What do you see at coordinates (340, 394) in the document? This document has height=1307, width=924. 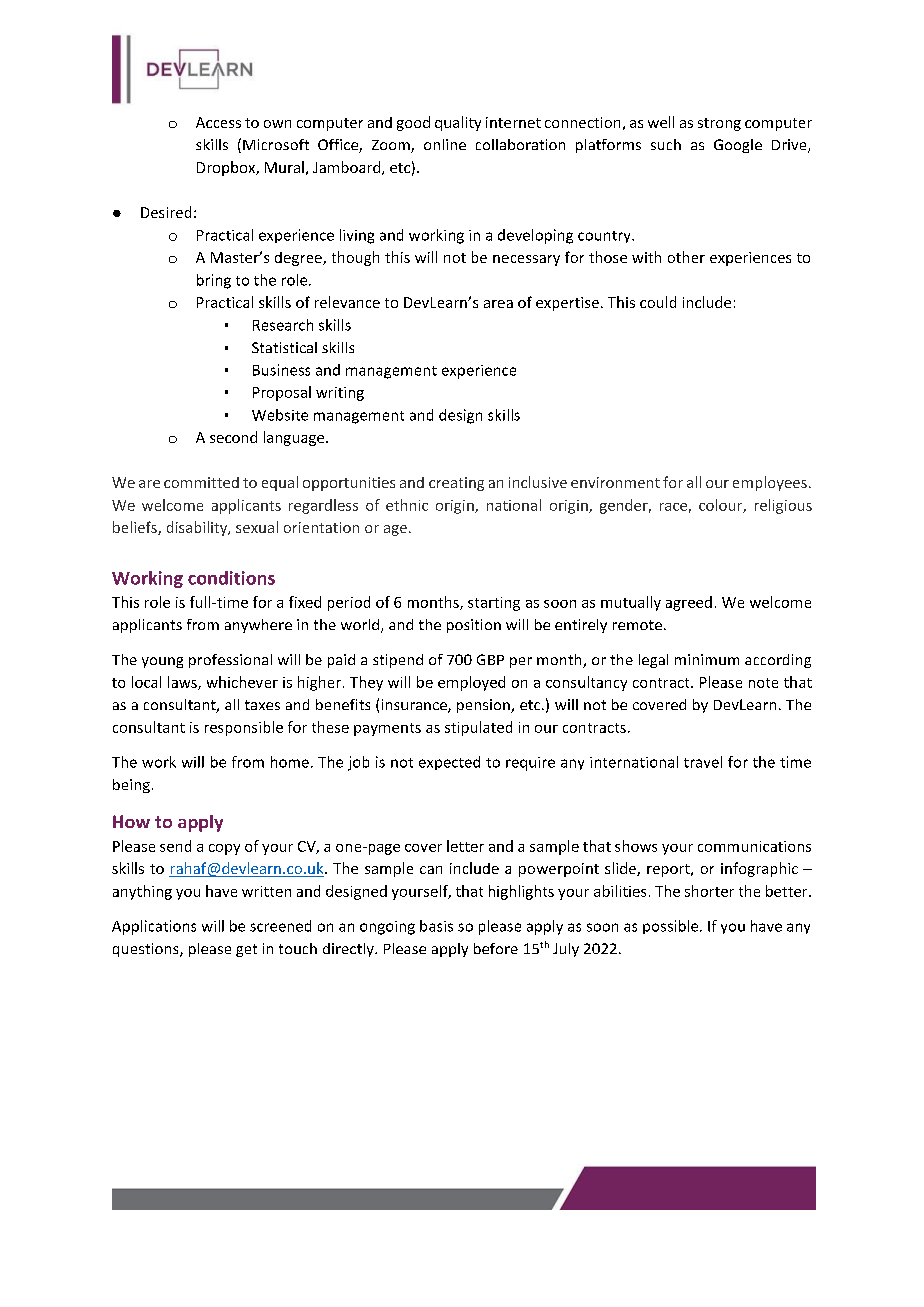 I see `writing` at bounding box center [340, 394].
